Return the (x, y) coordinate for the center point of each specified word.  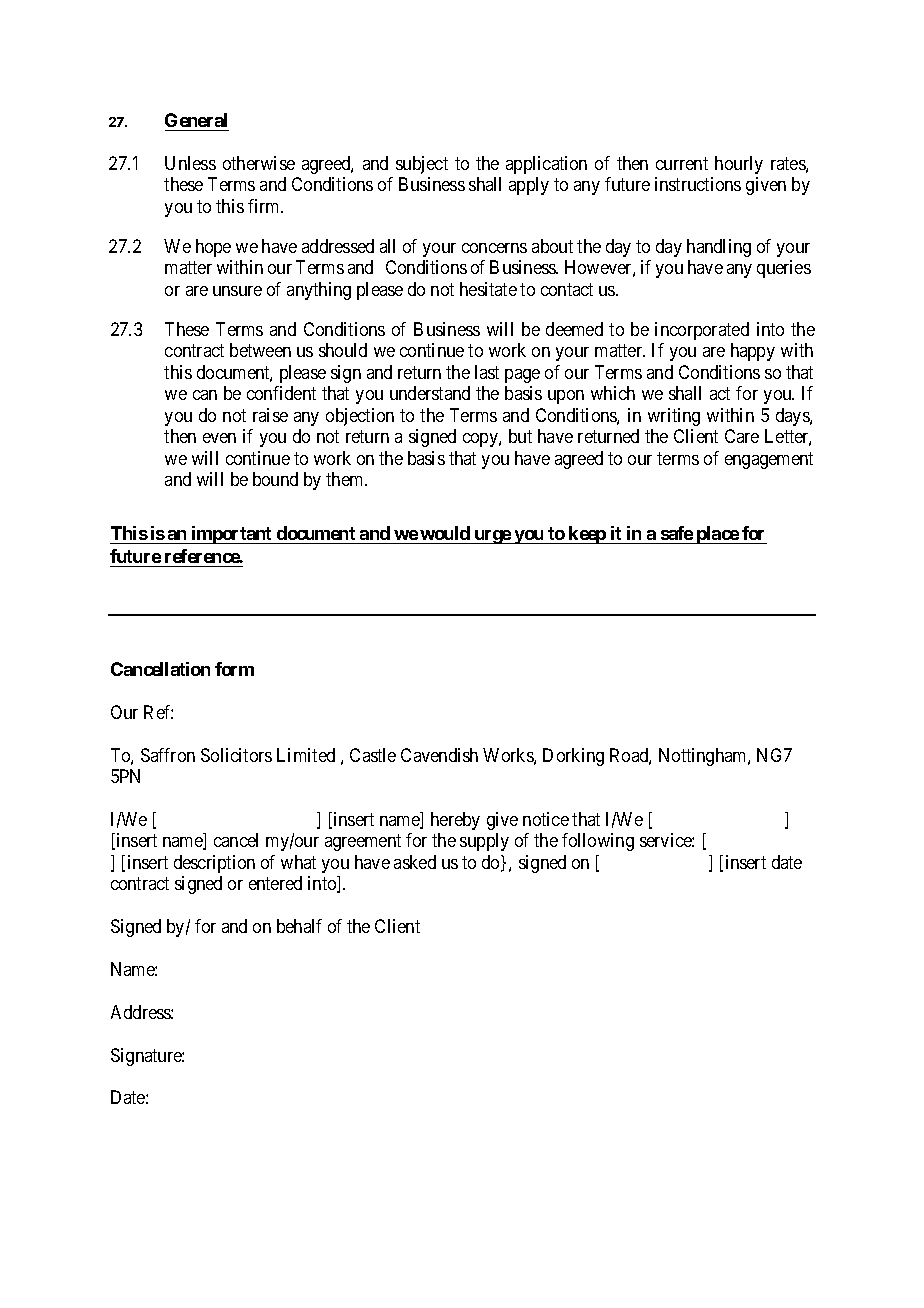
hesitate (488, 289)
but (520, 436)
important (232, 535)
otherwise (259, 163)
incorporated (702, 331)
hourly (739, 165)
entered (275, 883)
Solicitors (236, 755)
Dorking (573, 757)
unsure (237, 291)
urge (492, 537)
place (717, 535)
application (546, 165)
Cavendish (439, 755)
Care (742, 436)
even (219, 438)
